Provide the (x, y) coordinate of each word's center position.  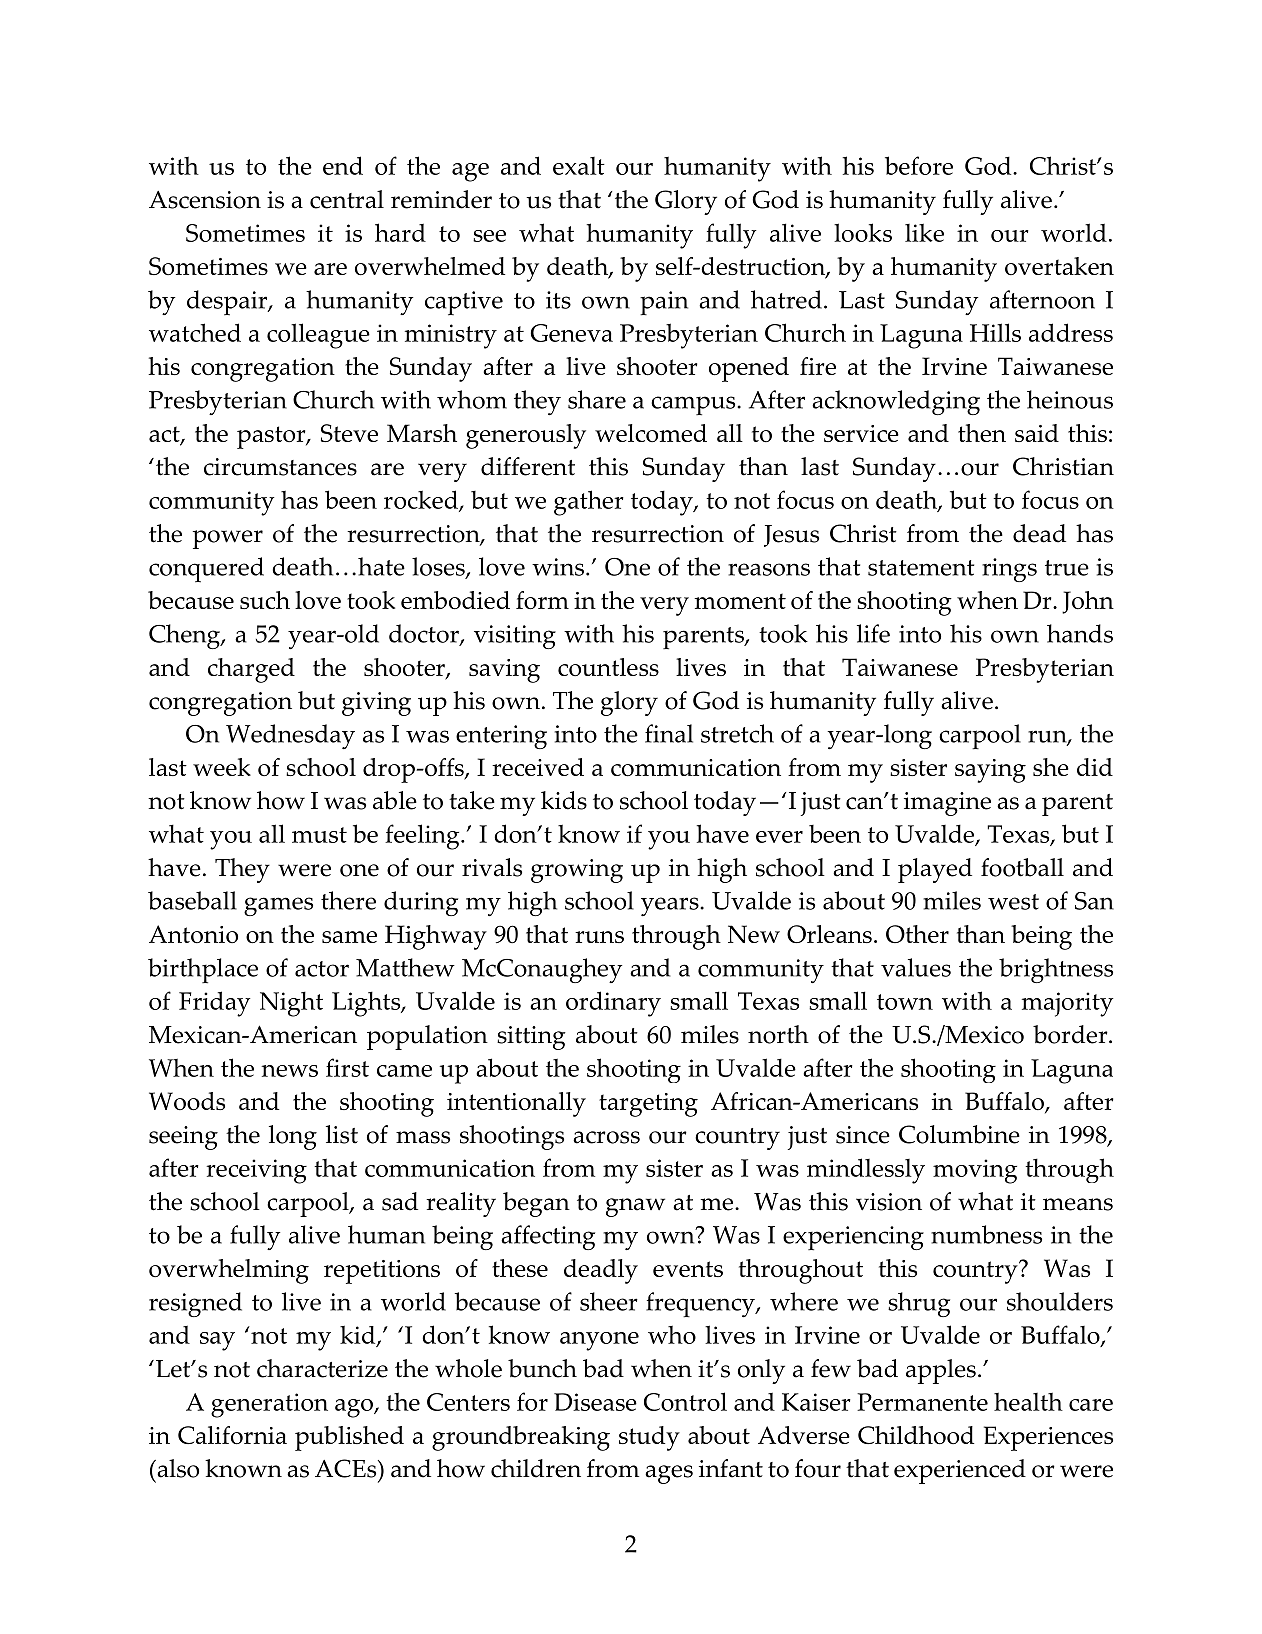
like (924, 232)
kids (564, 800)
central (347, 199)
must (319, 835)
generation (269, 1405)
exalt (579, 166)
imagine (947, 804)
